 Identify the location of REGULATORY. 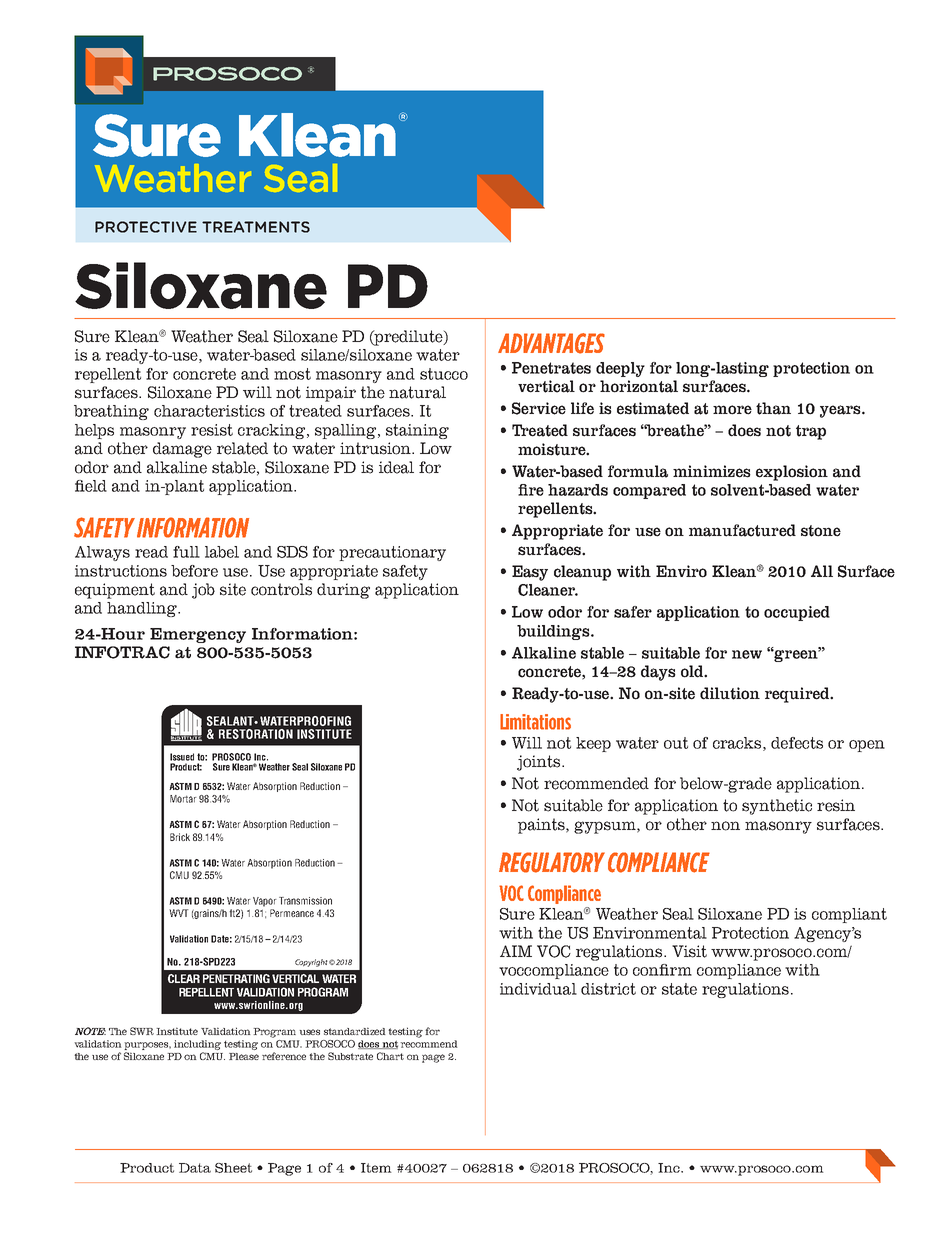
(552, 862).
